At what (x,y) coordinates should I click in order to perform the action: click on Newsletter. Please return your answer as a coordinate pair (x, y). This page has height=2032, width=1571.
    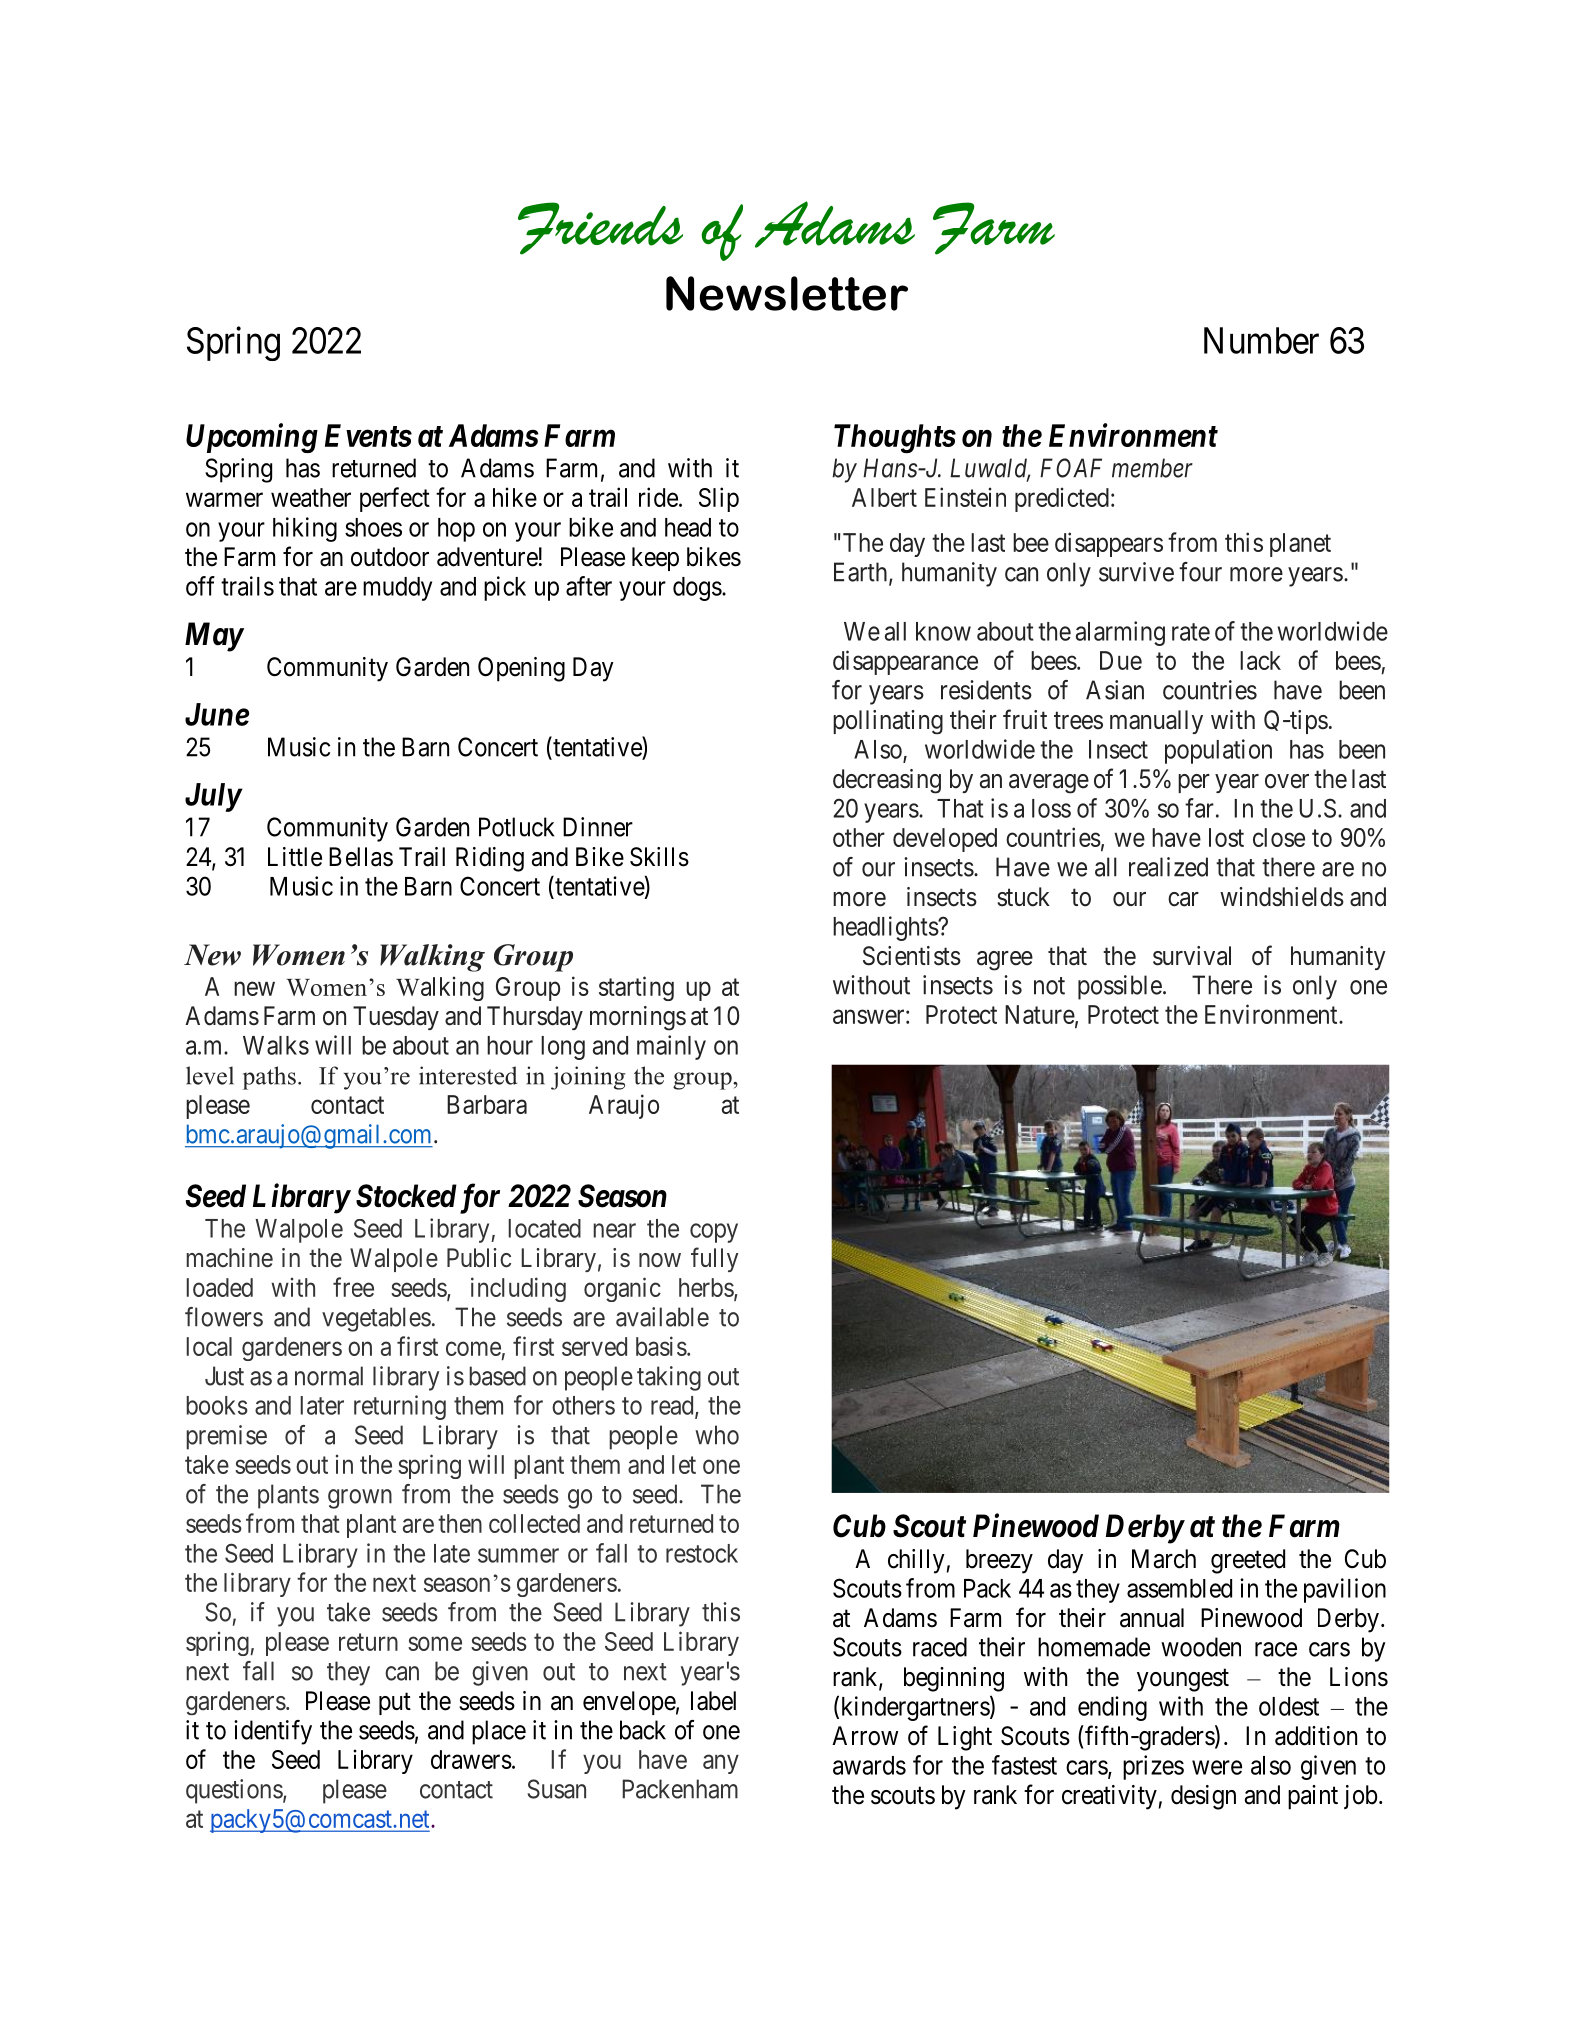
    Looking at the image, I should click on (787, 293).
